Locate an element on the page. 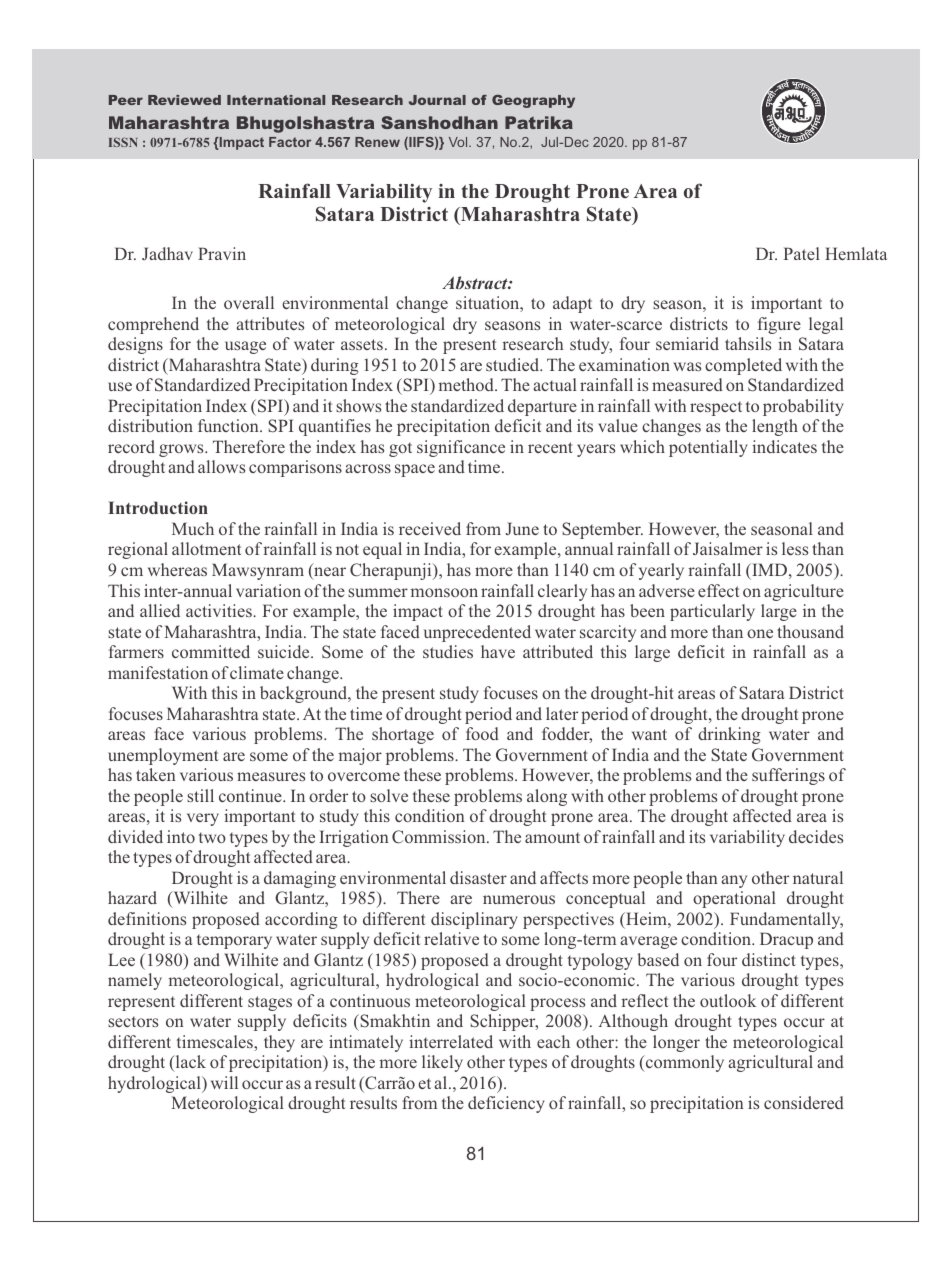  Patel is located at coordinates (802, 253).
